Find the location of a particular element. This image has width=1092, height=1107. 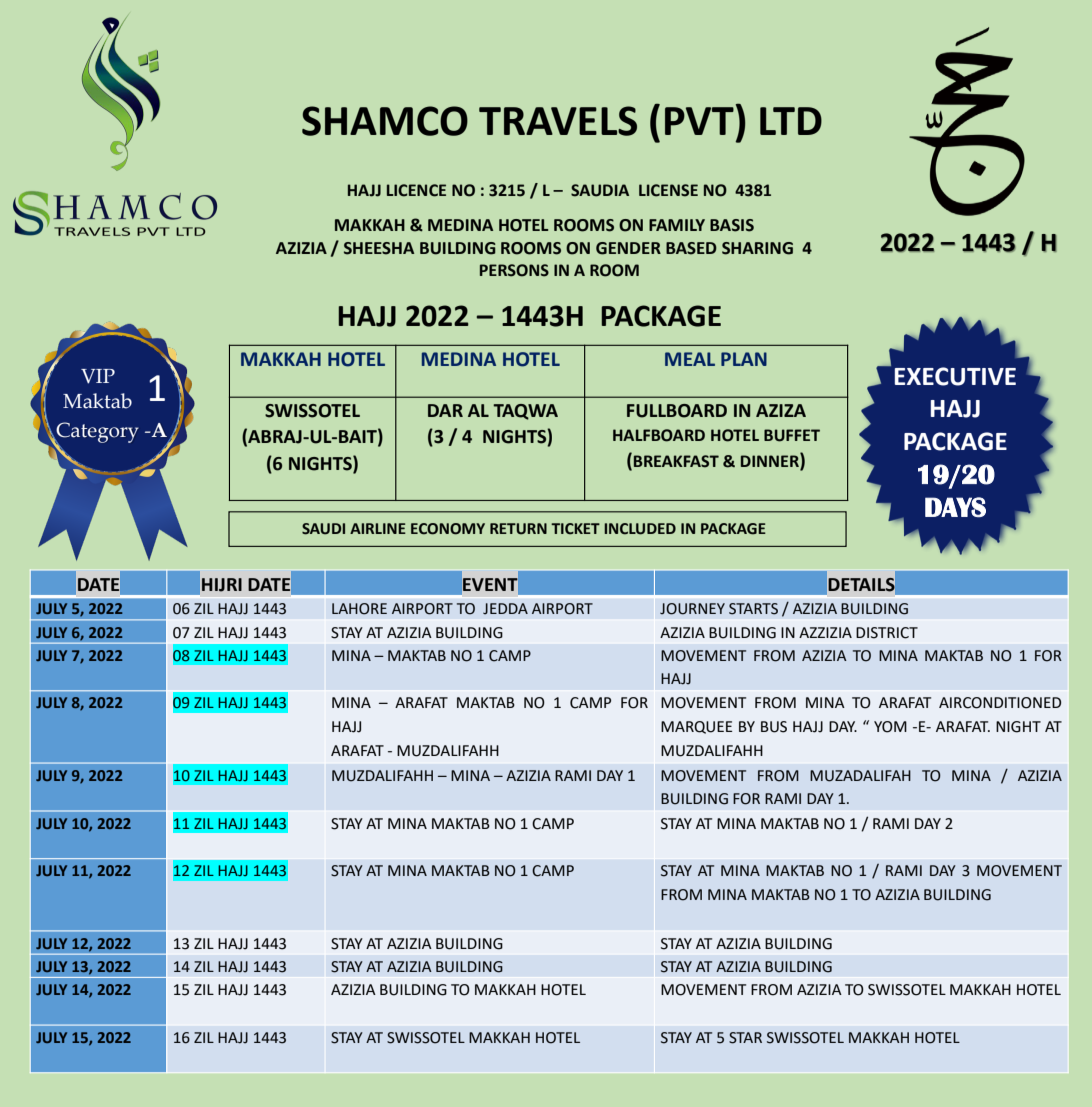

DAR is located at coordinates (445, 410).
